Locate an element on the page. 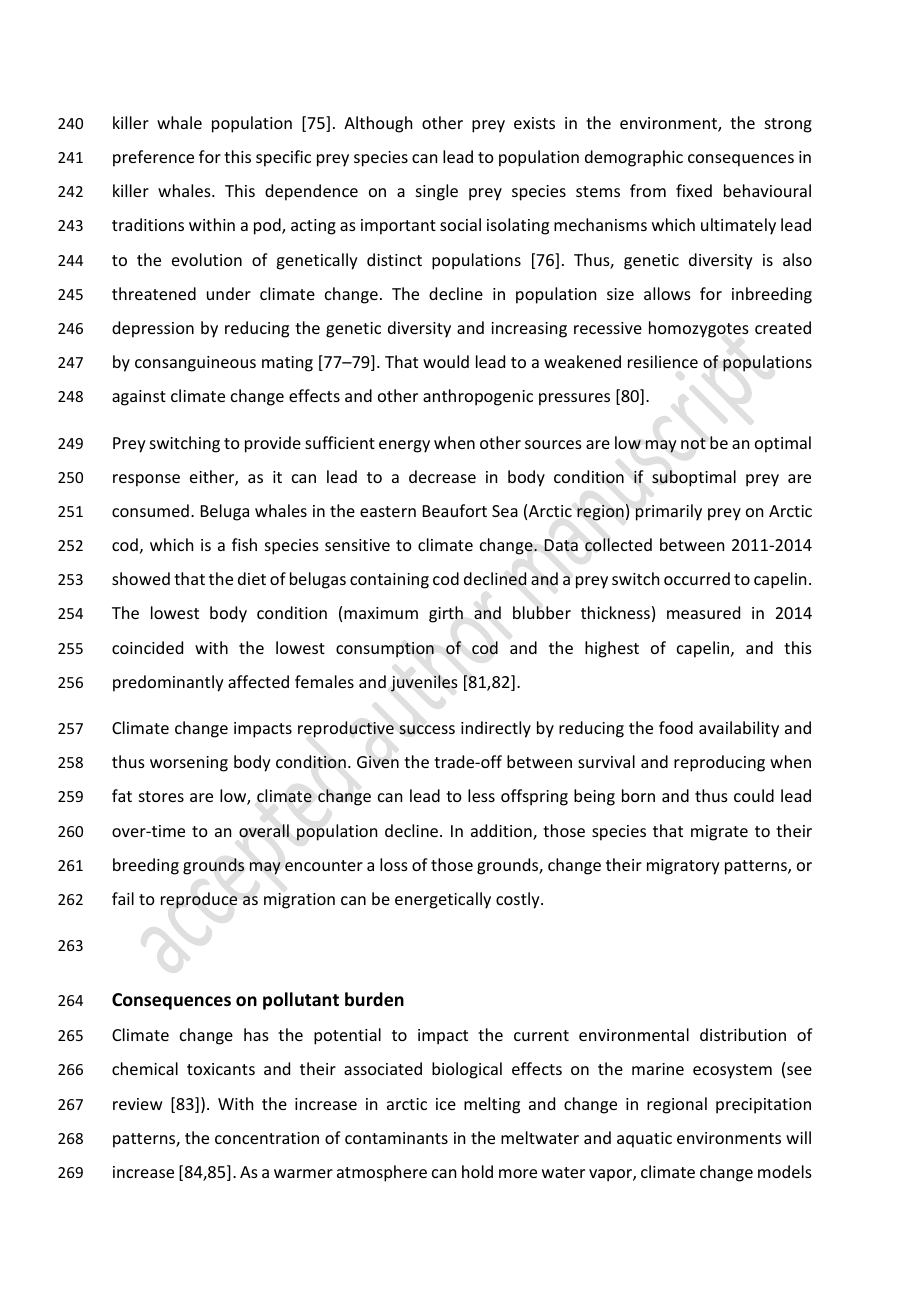  precipitation is located at coordinates (763, 1106).
